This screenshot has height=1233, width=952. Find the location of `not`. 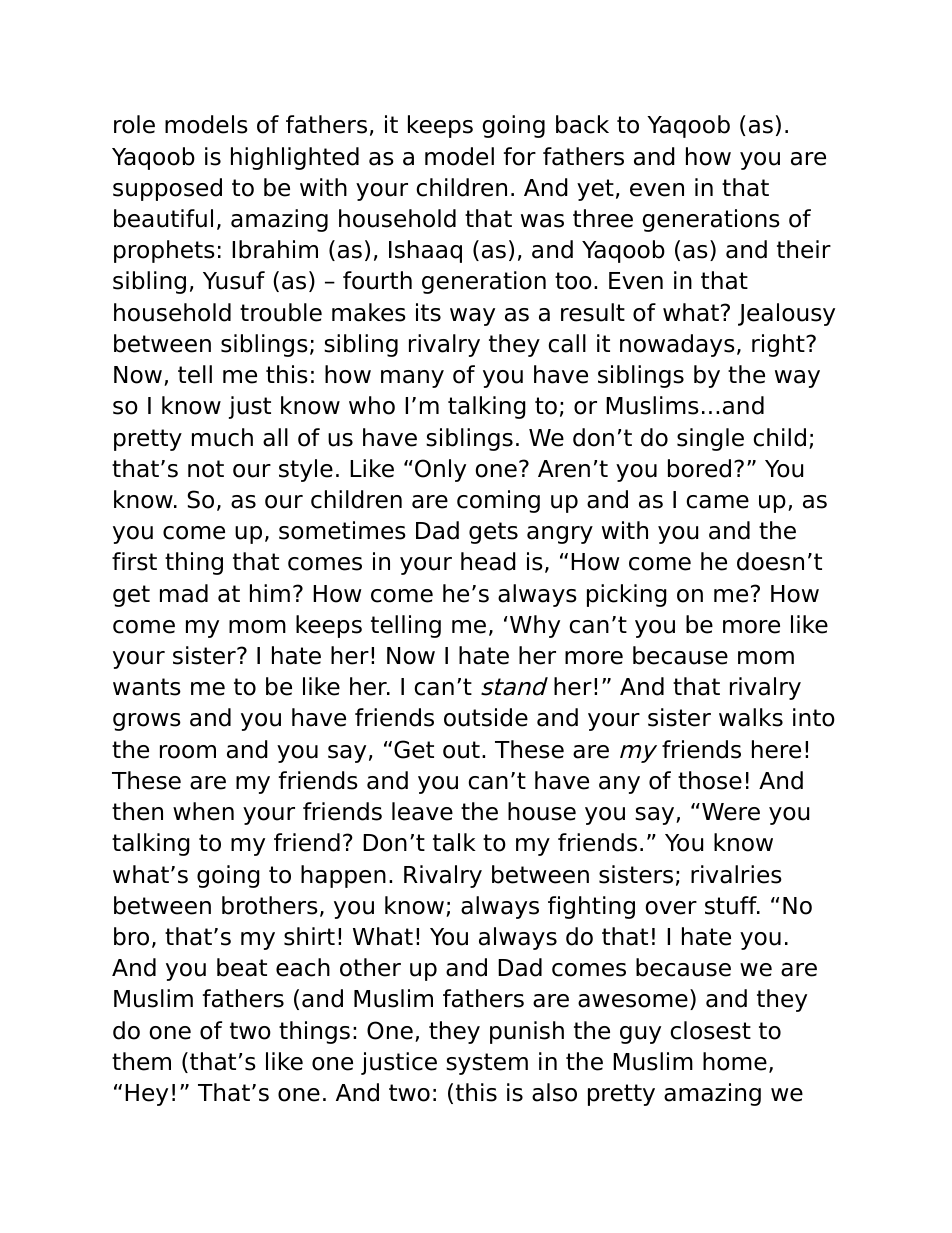

not is located at coordinates (206, 469).
